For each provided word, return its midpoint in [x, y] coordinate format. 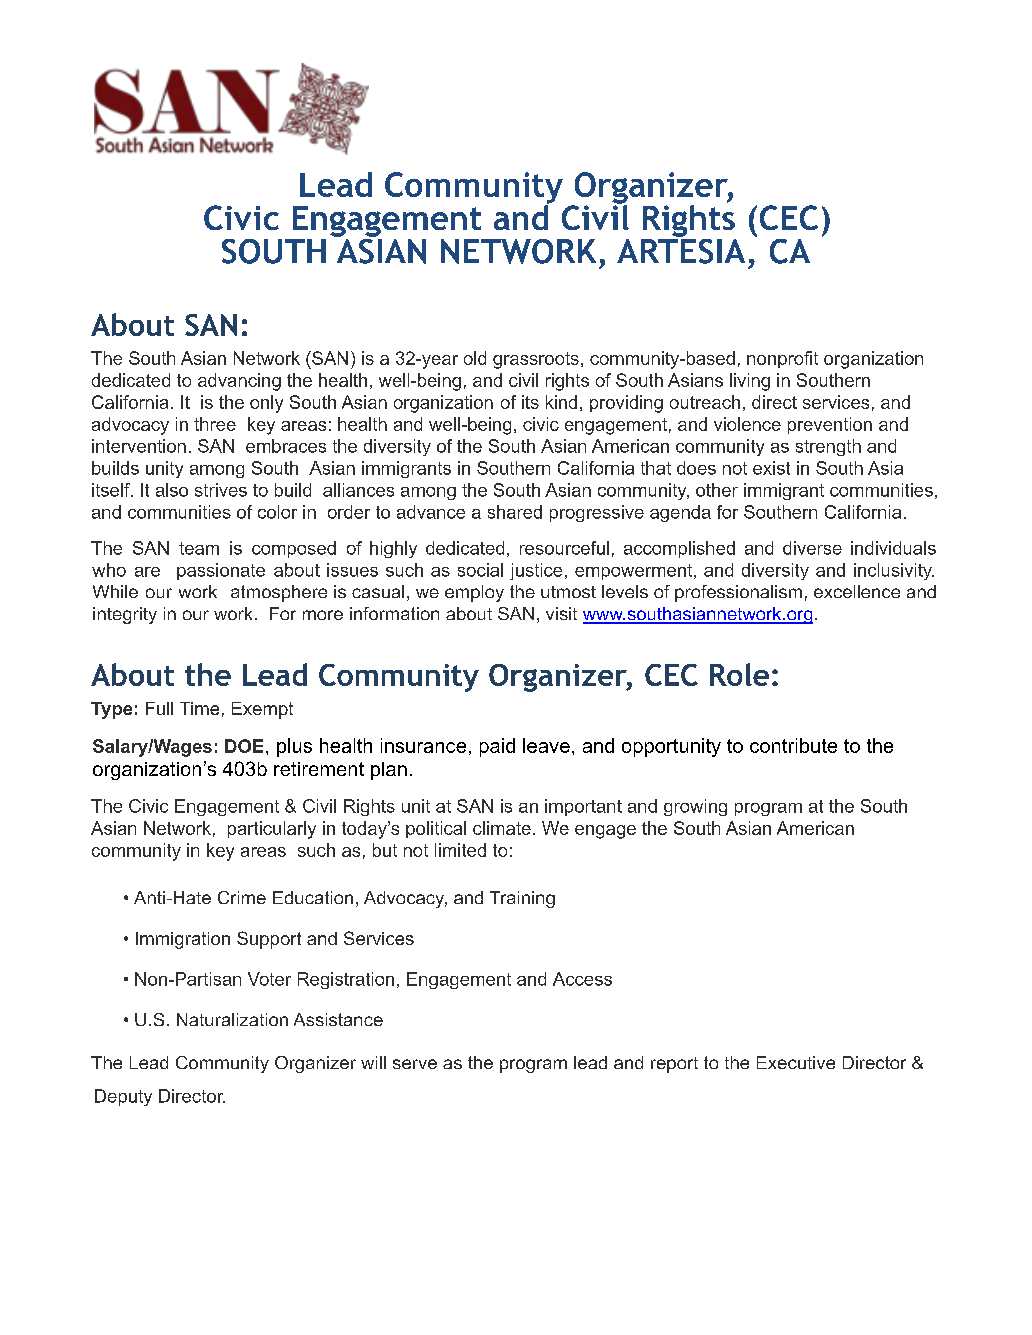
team [199, 548]
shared [515, 512]
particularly [272, 830]
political [436, 829]
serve [415, 1064]
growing [695, 807]
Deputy [123, 1097]
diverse [812, 548]
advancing [239, 382]
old [475, 358]
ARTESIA [681, 250]
